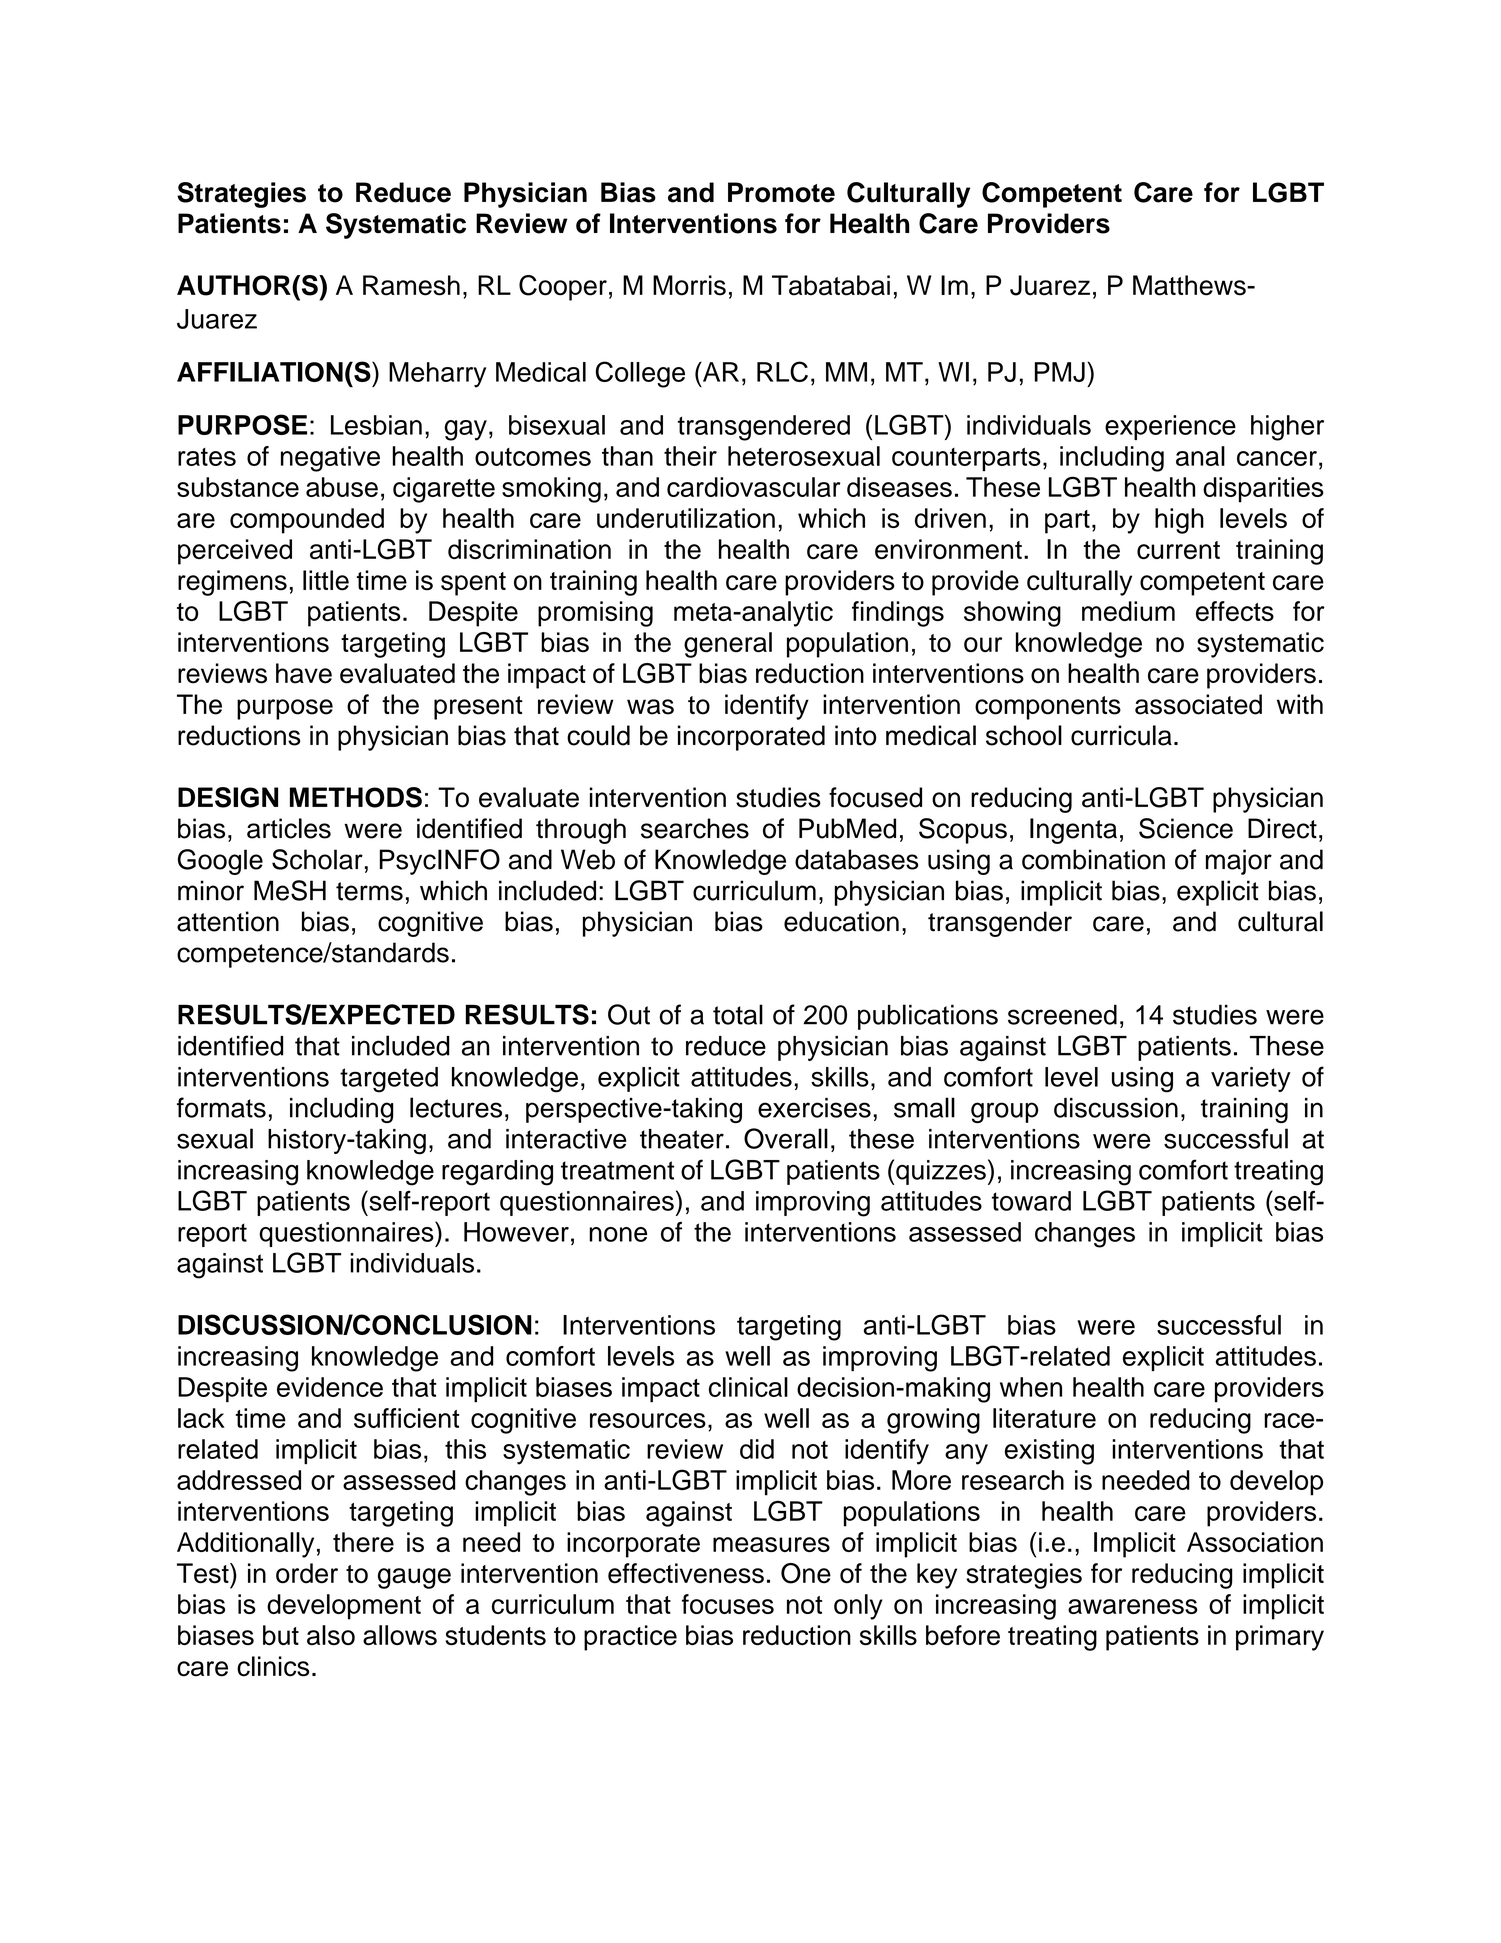  Describe the element at coordinates (1133, 1606) in the screenshot. I see `awareness` at that location.
